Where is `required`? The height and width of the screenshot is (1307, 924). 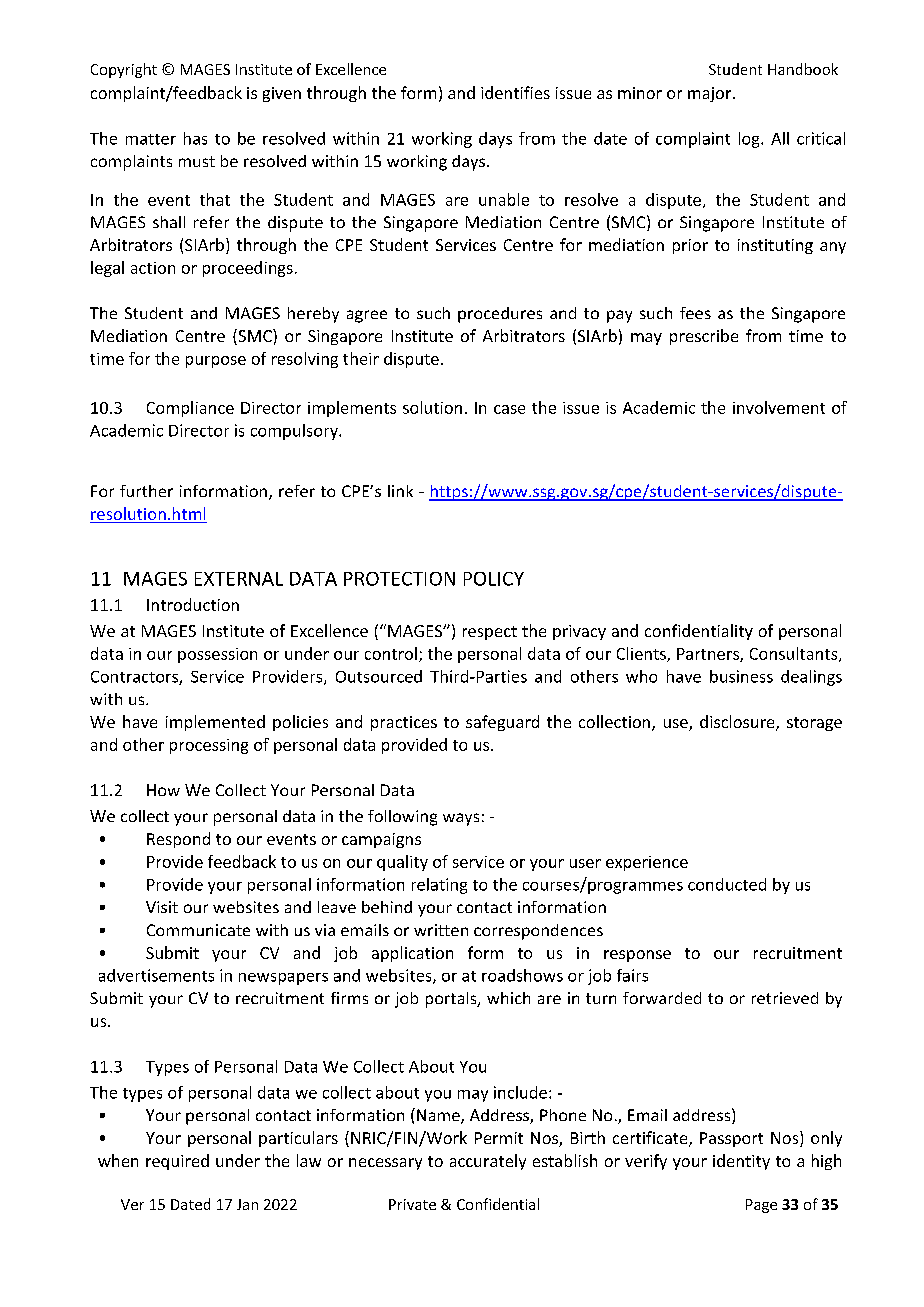 required is located at coordinates (177, 1162).
